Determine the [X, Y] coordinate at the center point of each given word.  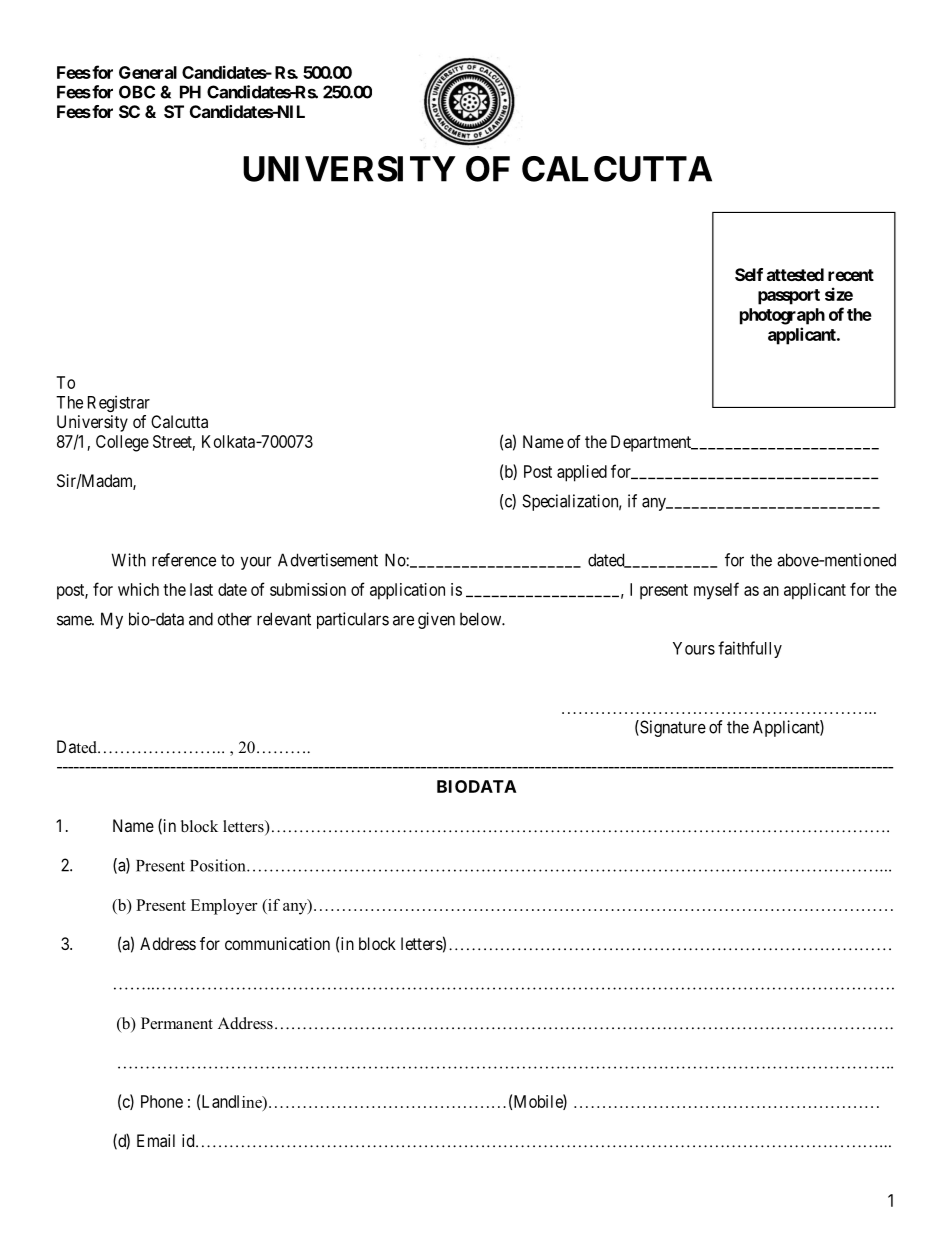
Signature [672, 728]
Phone [162, 1101]
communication [277, 943]
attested [795, 274]
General [148, 72]
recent [851, 275]
